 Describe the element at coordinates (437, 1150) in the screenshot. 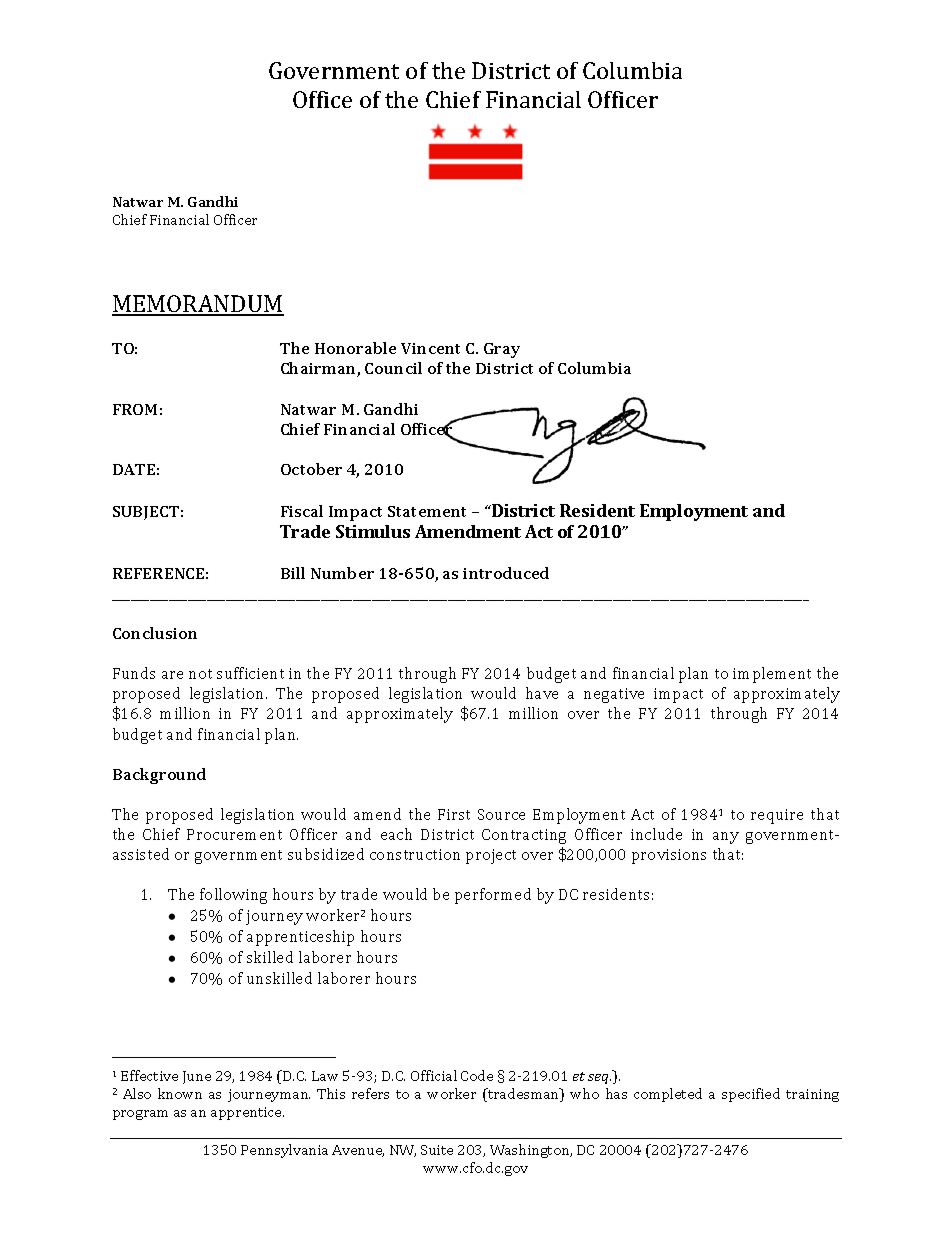

I see `Suite` at that location.
